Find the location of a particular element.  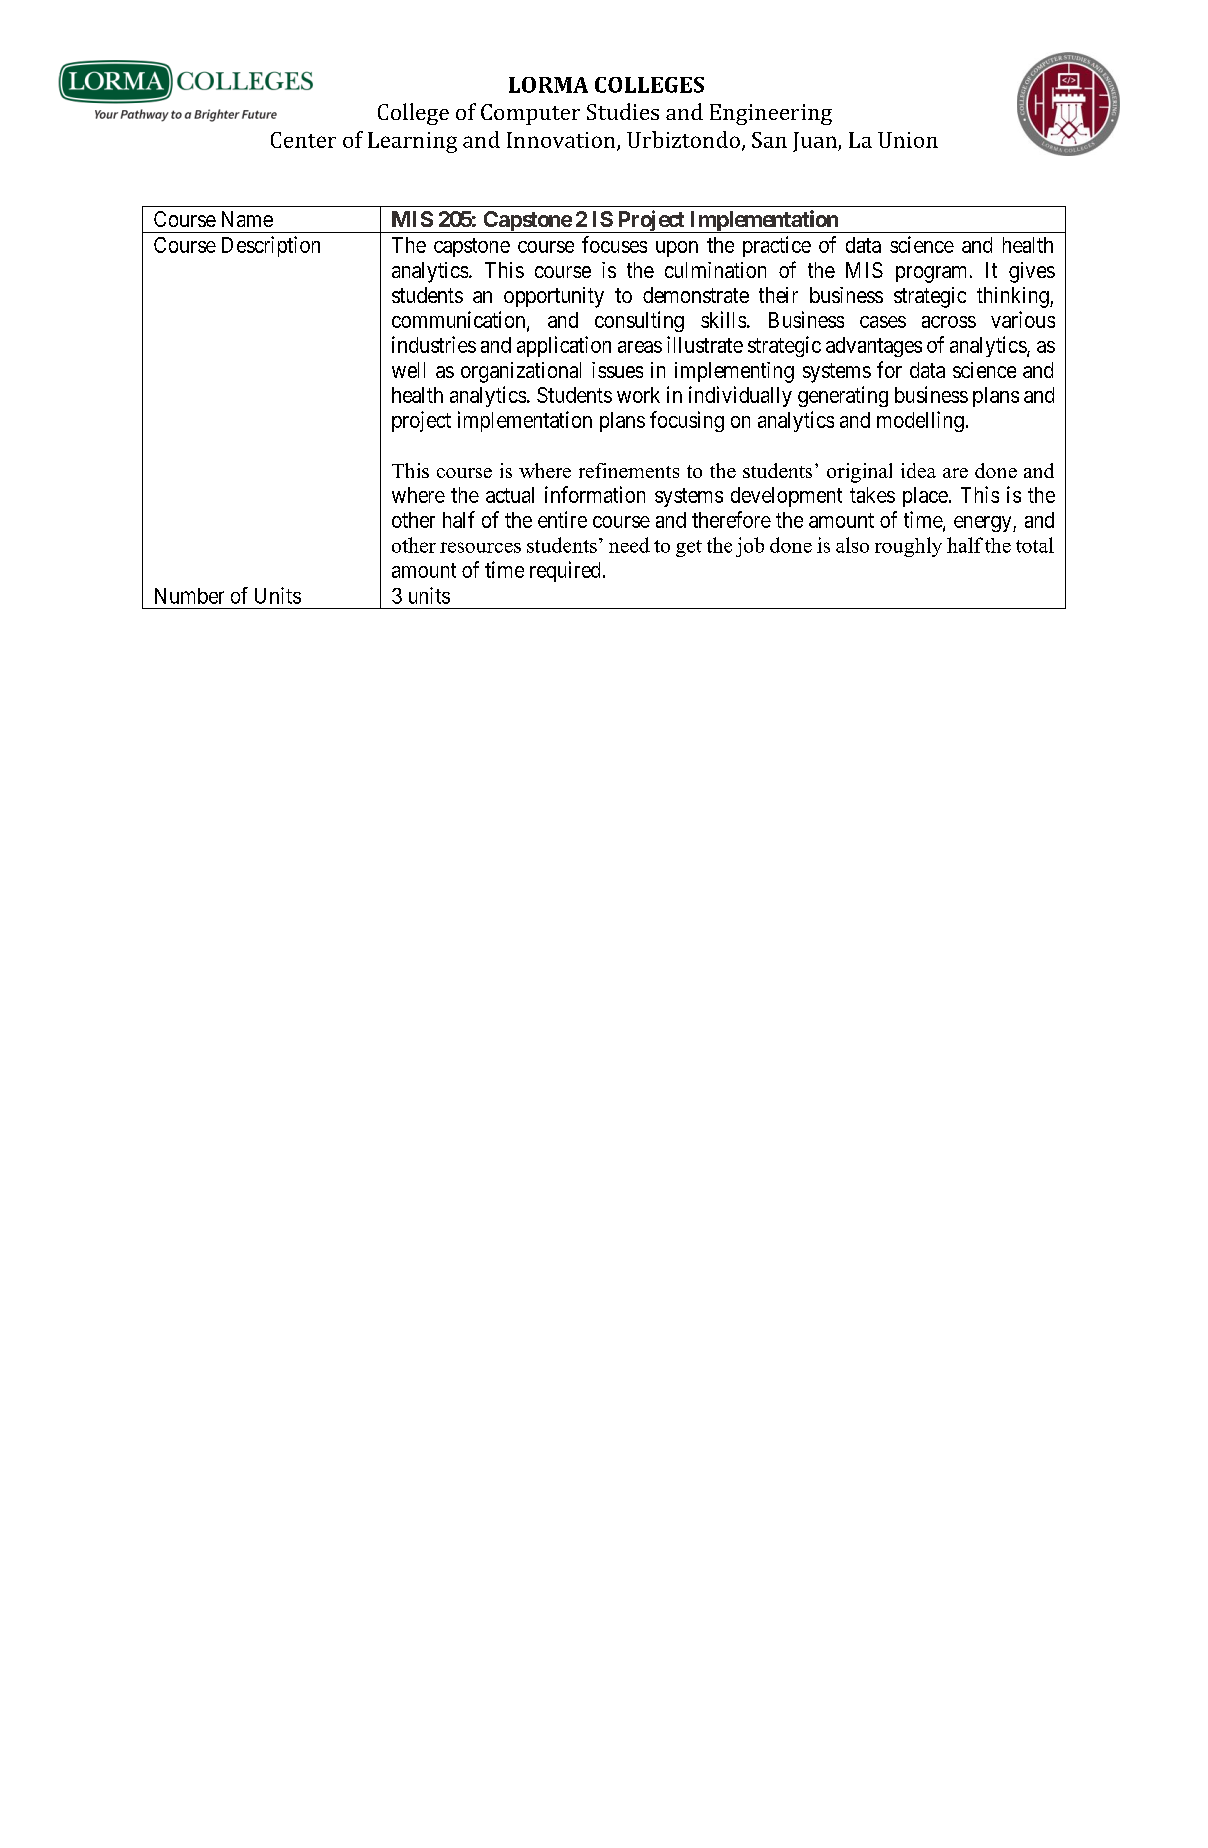

focuses is located at coordinates (614, 244).
